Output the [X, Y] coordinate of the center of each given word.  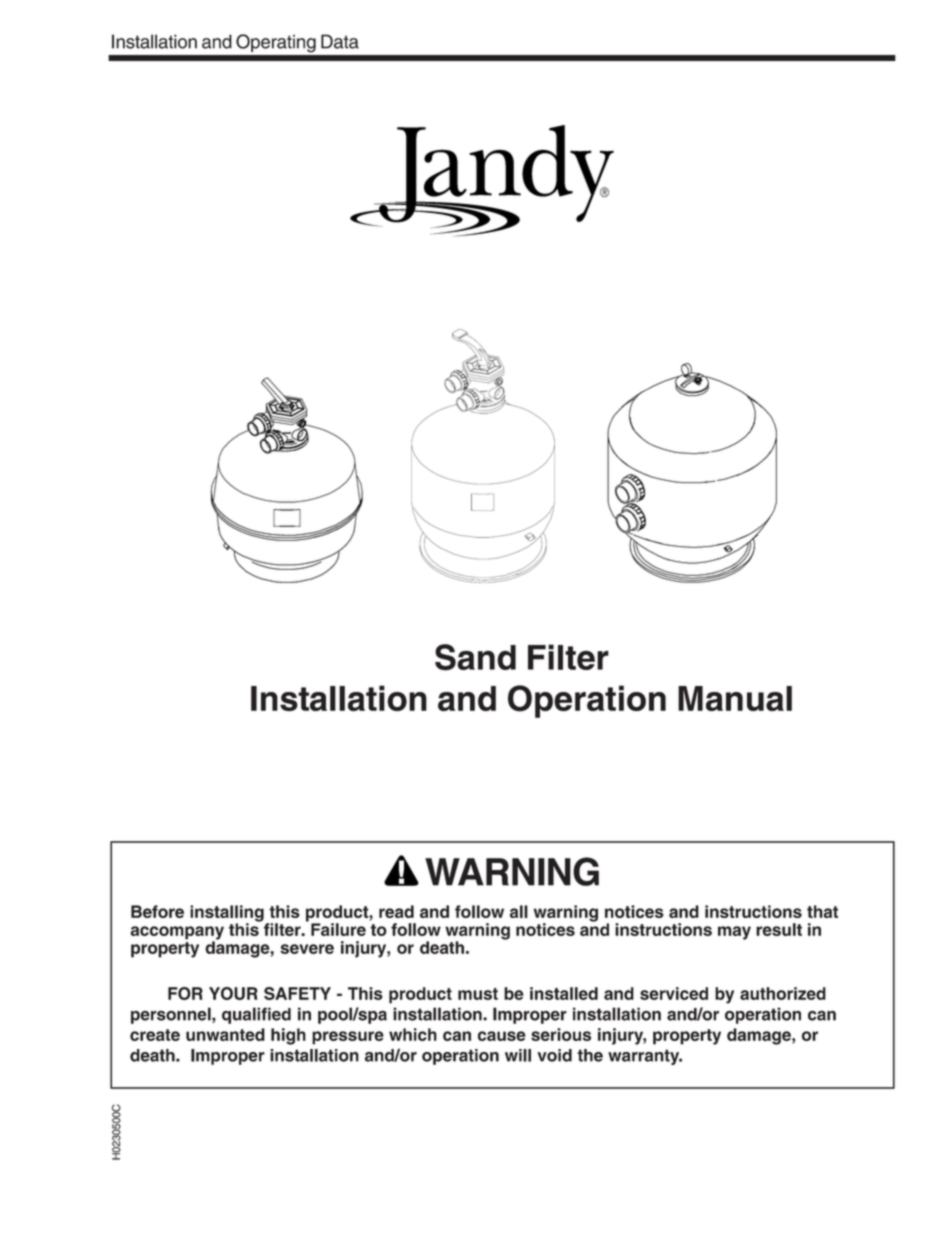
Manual [735, 698]
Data [340, 41]
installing [227, 914]
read [396, 911]
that [822, 911]
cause [502, 1036]
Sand [475, 657]
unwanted [225, 1034]
